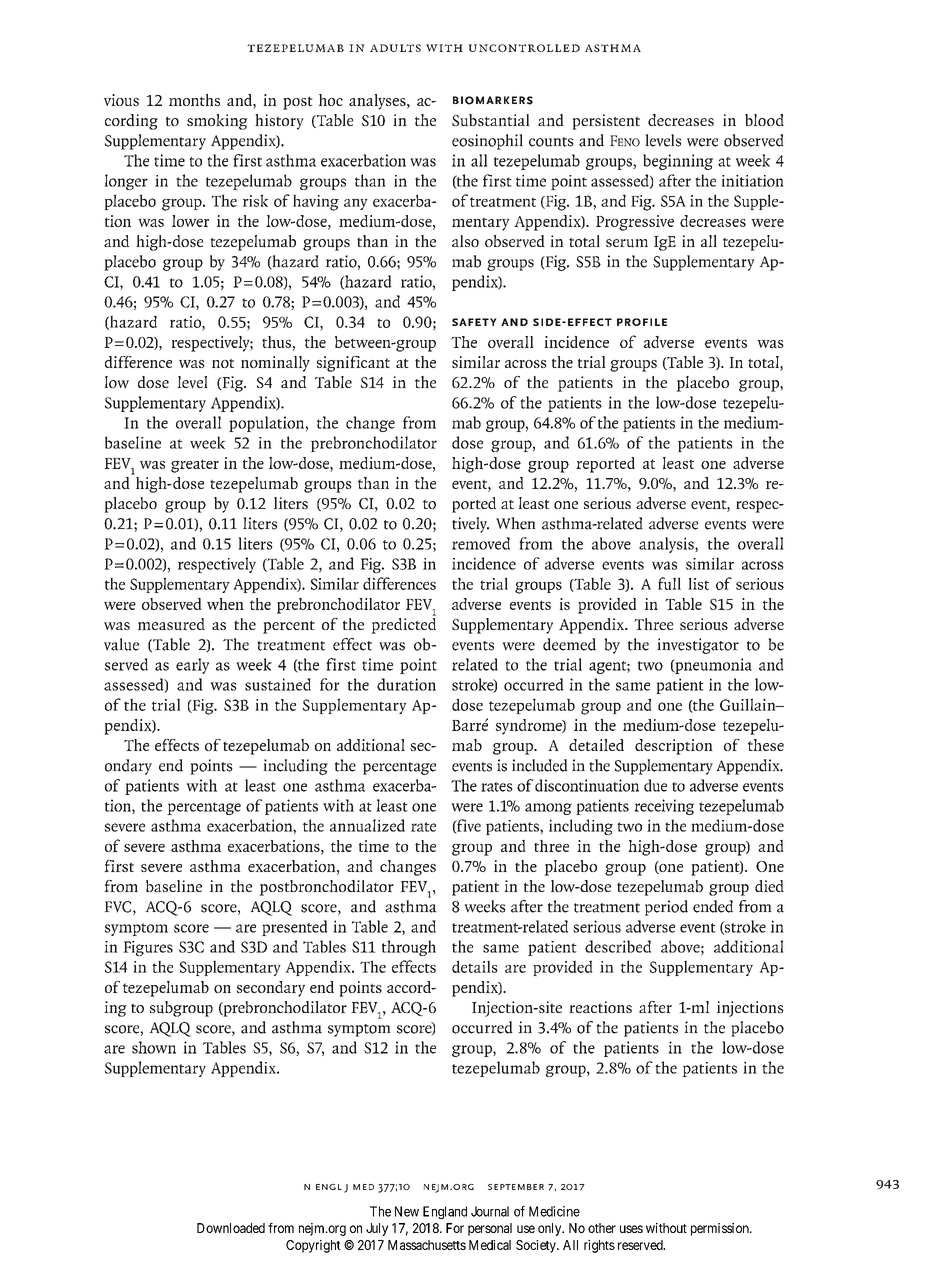  What do you see at coordinates (493, 100) in the page?
I see `Biomarkers` at bounding box center [493, 100].
